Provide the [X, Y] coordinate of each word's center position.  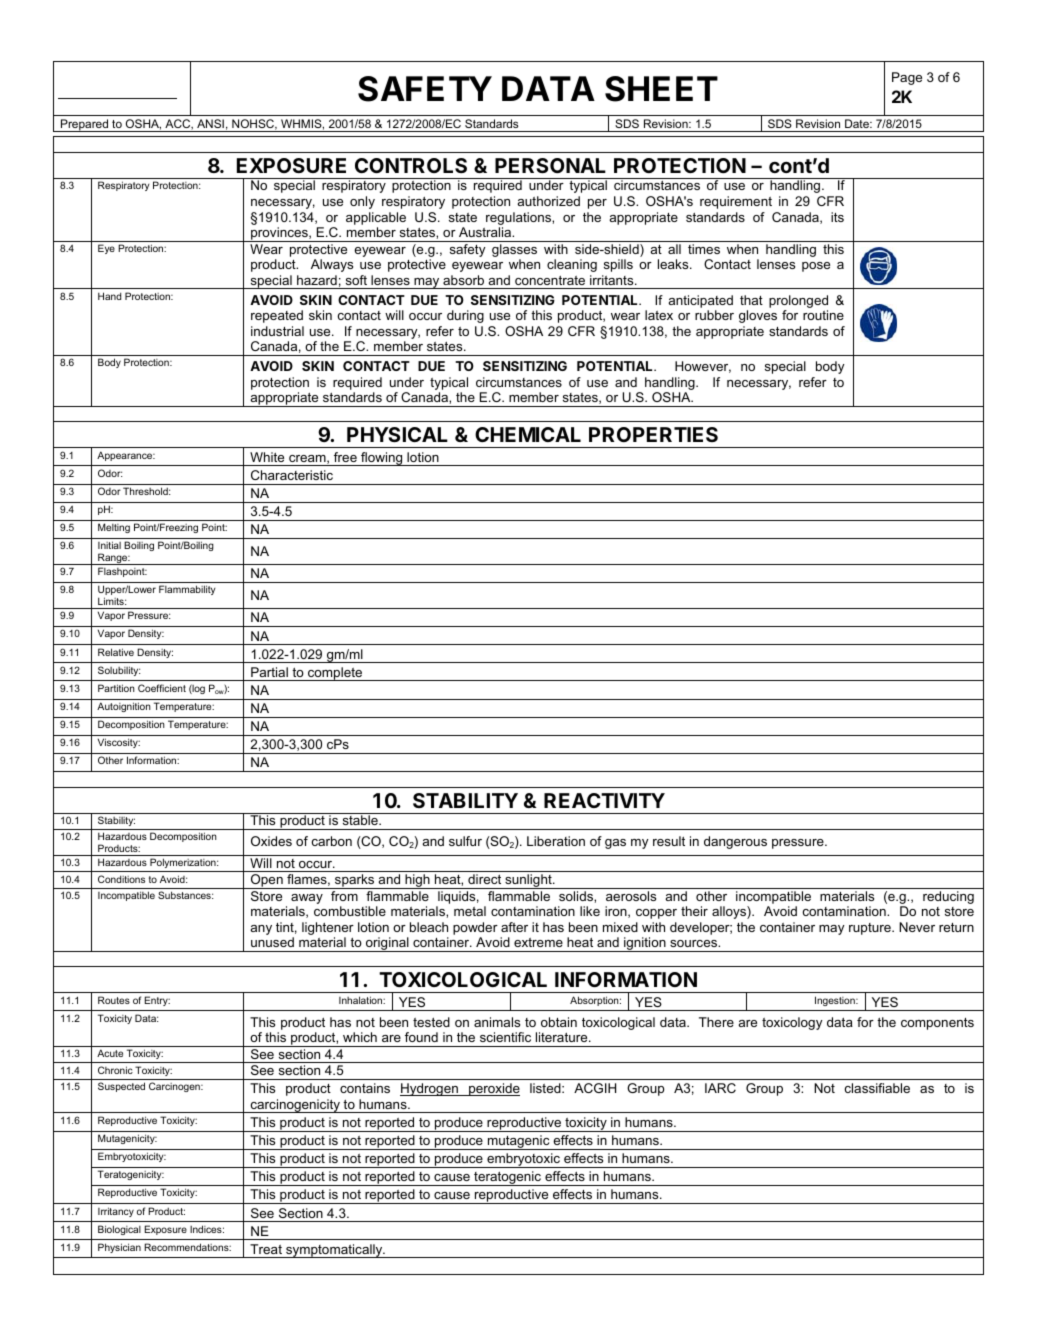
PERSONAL [550, 165]
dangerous [735, 842]
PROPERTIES [653, 434]
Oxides [271, 841]
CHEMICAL [528, 434]
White [267, 457]
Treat [266, 1249]
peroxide [493, 1089]
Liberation [556, 841]
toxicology [792, 1023]
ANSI [210, 123]
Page [907, 78]
